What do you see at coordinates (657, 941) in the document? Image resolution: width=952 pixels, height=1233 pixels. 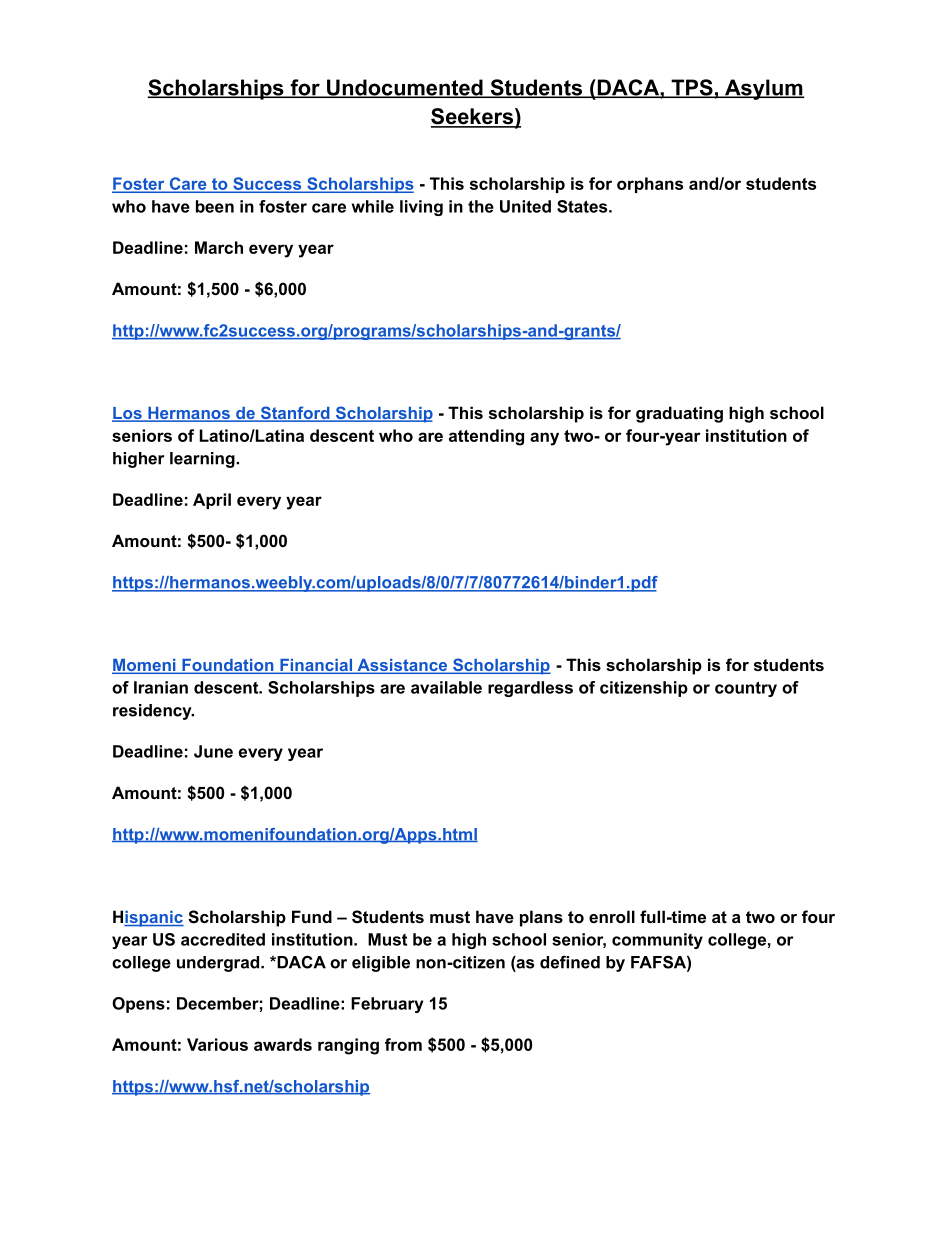 I see `community` at bounding box center [657, 941].
